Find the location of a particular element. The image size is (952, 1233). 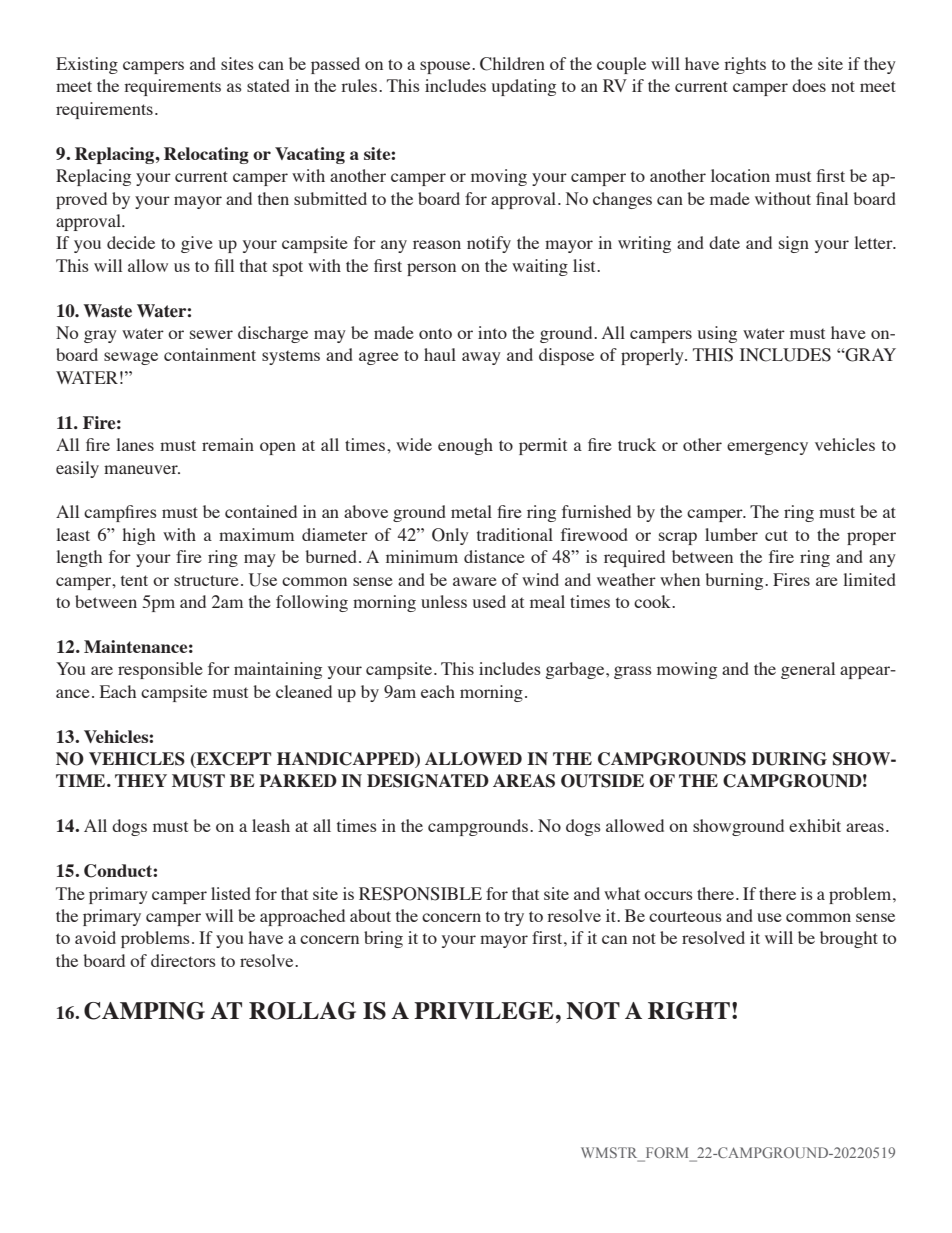

high is located at coordinates (138, 536).
